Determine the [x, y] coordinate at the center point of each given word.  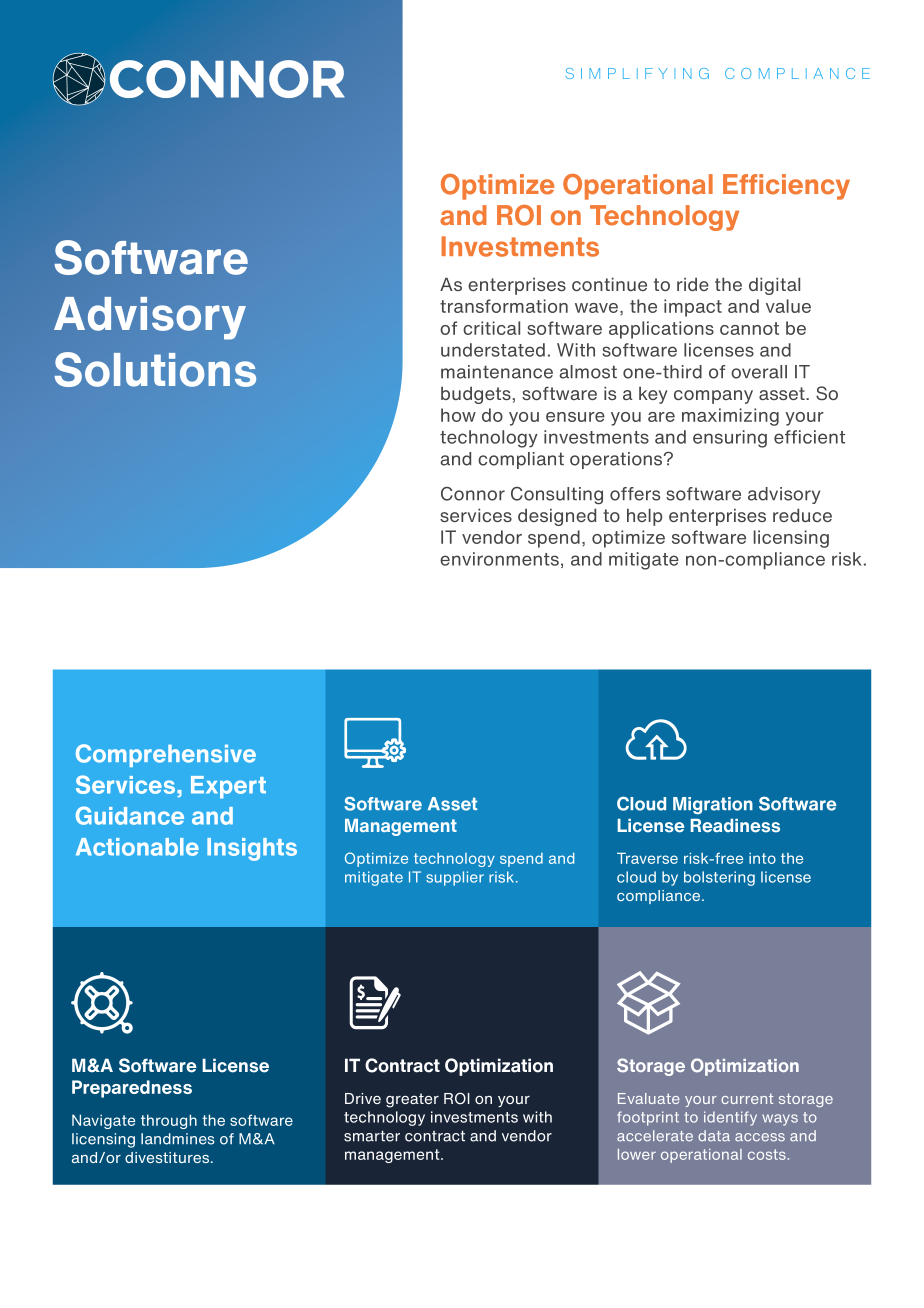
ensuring [730, 439]
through [169, 1121]
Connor [473, 494]
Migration [713, 805]
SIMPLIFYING [637, 73]
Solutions [155, 369]
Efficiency [786, 187]
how [458, 415]
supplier [455, 878]
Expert [228, 787]
